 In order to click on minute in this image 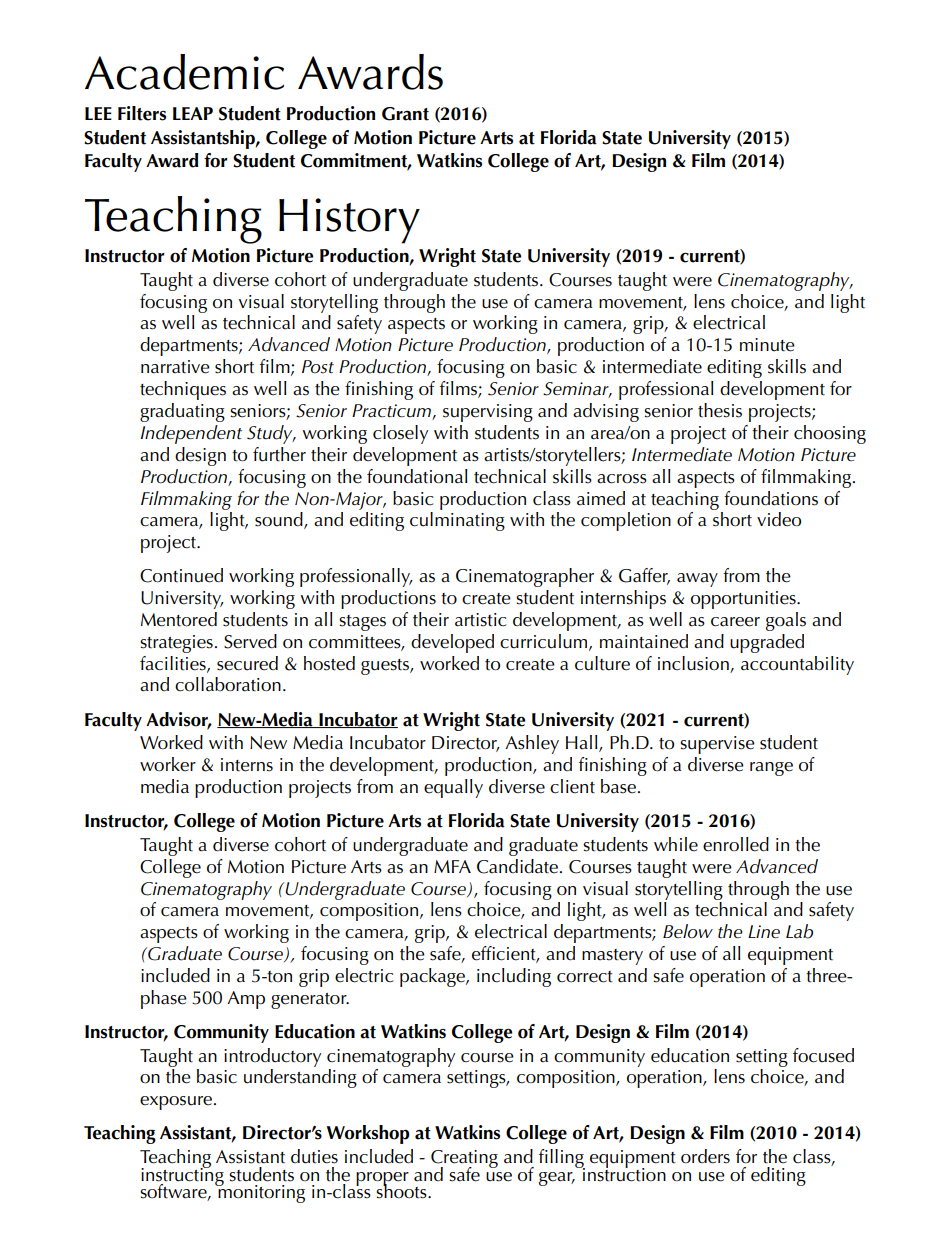, I will do `click(767, 345)`.
